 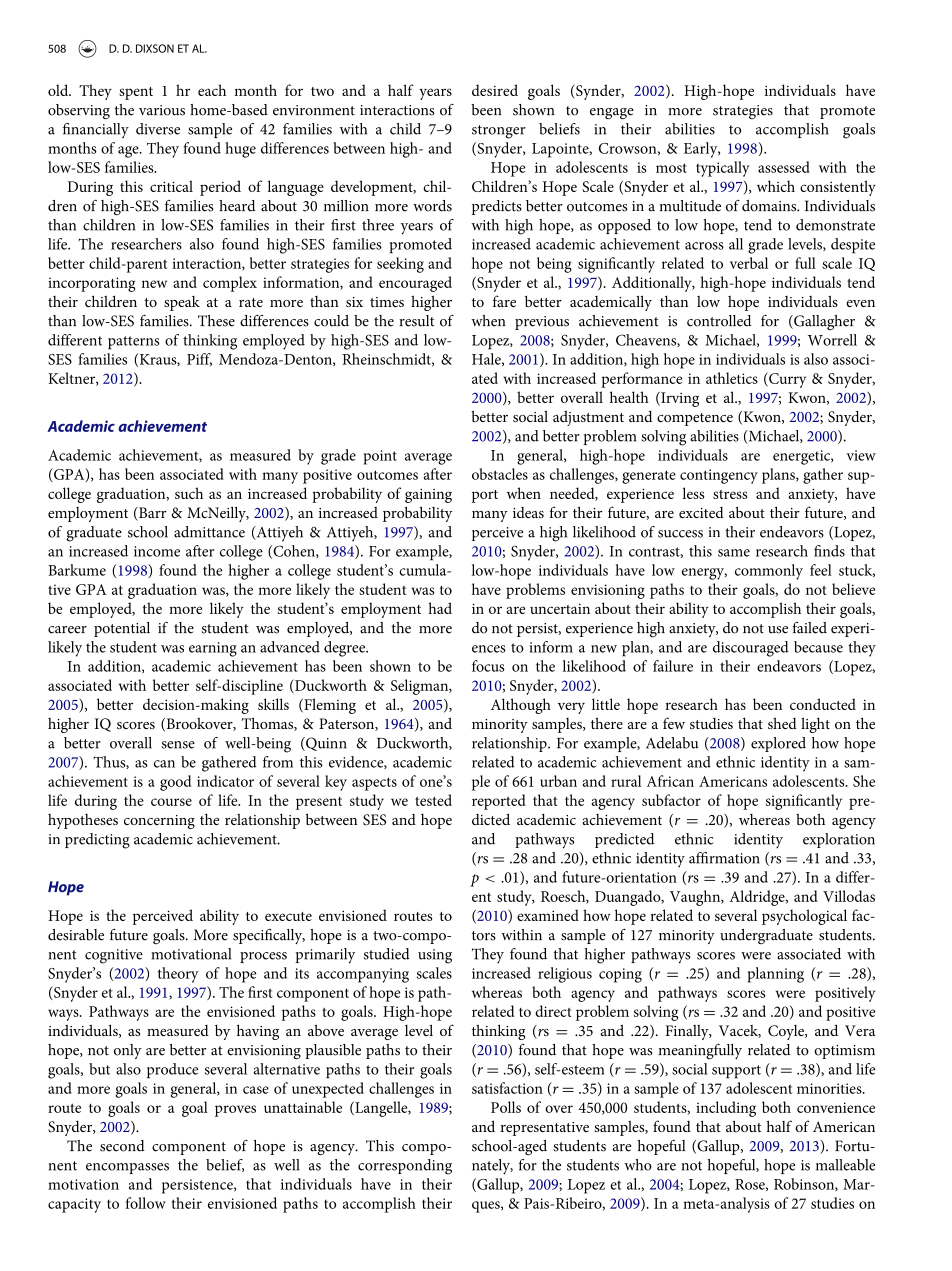 I want to click on using, so click(x=435, y=956).
